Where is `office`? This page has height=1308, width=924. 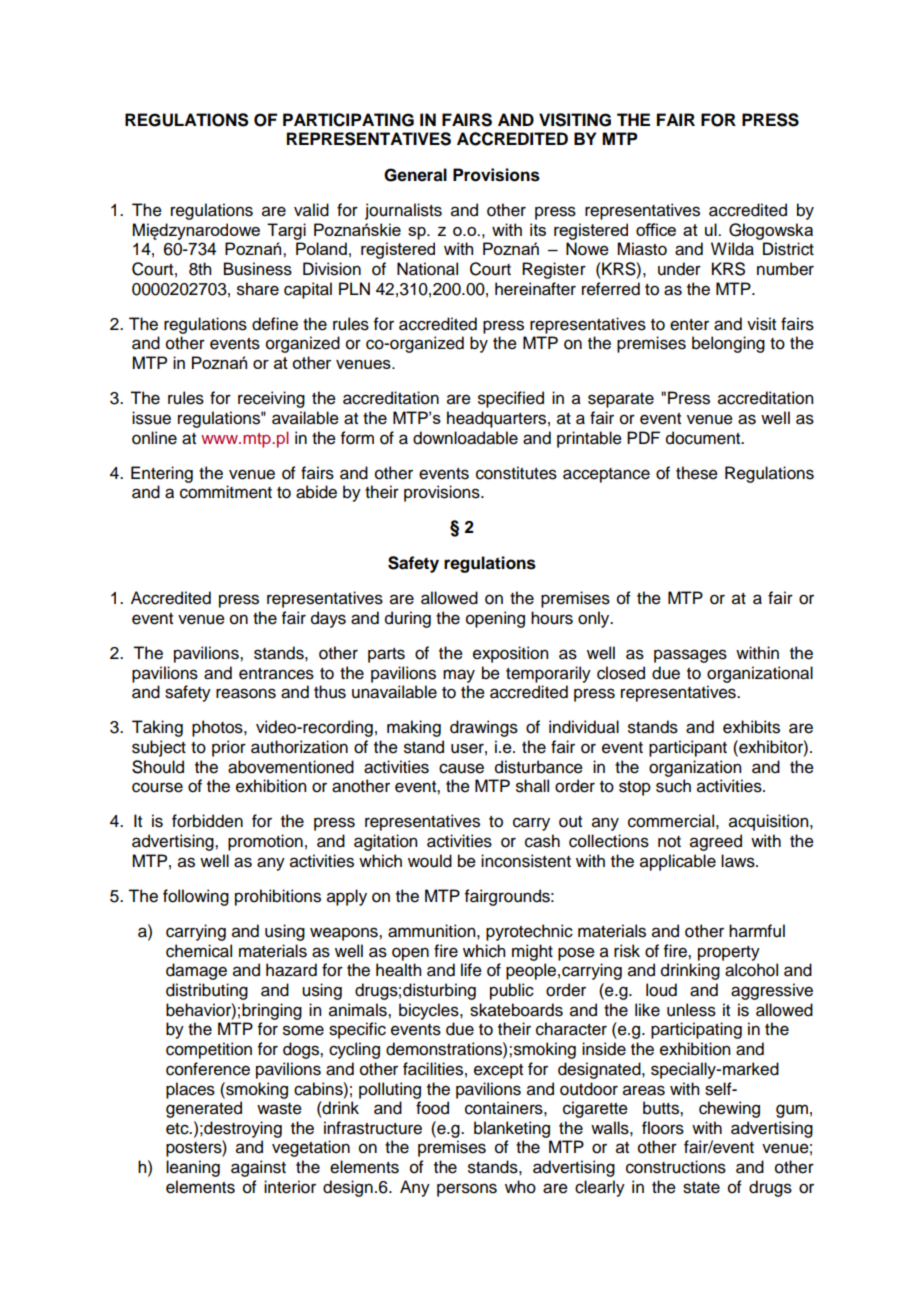 office is located at coordinates (656, 229).
